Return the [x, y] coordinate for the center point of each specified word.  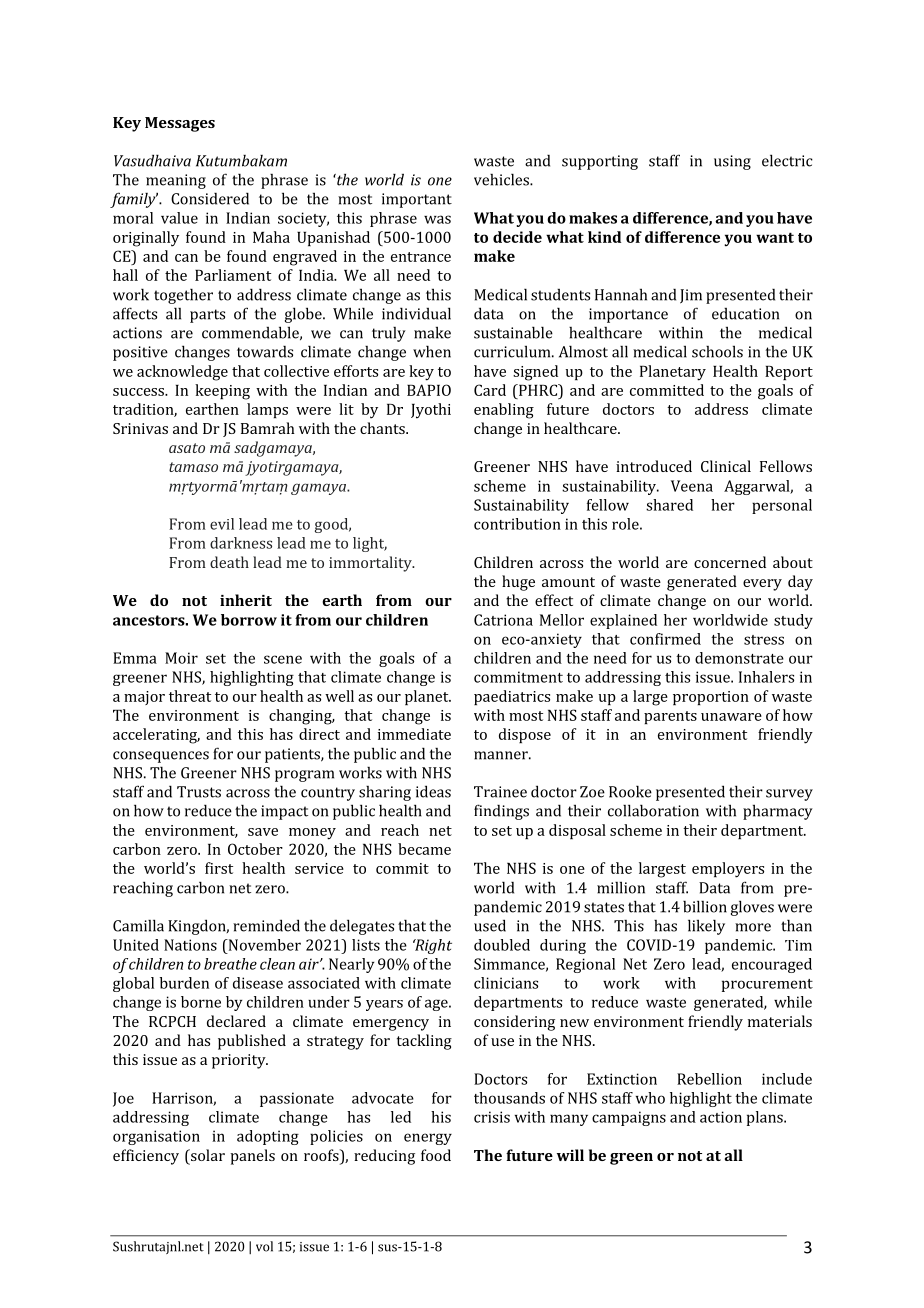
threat [190, 696]
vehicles [502, 179]
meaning [176, 181]
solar [206, 1155]
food [436, 1155]
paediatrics [512, 697]
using [732, 162]
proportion [711, 698]
